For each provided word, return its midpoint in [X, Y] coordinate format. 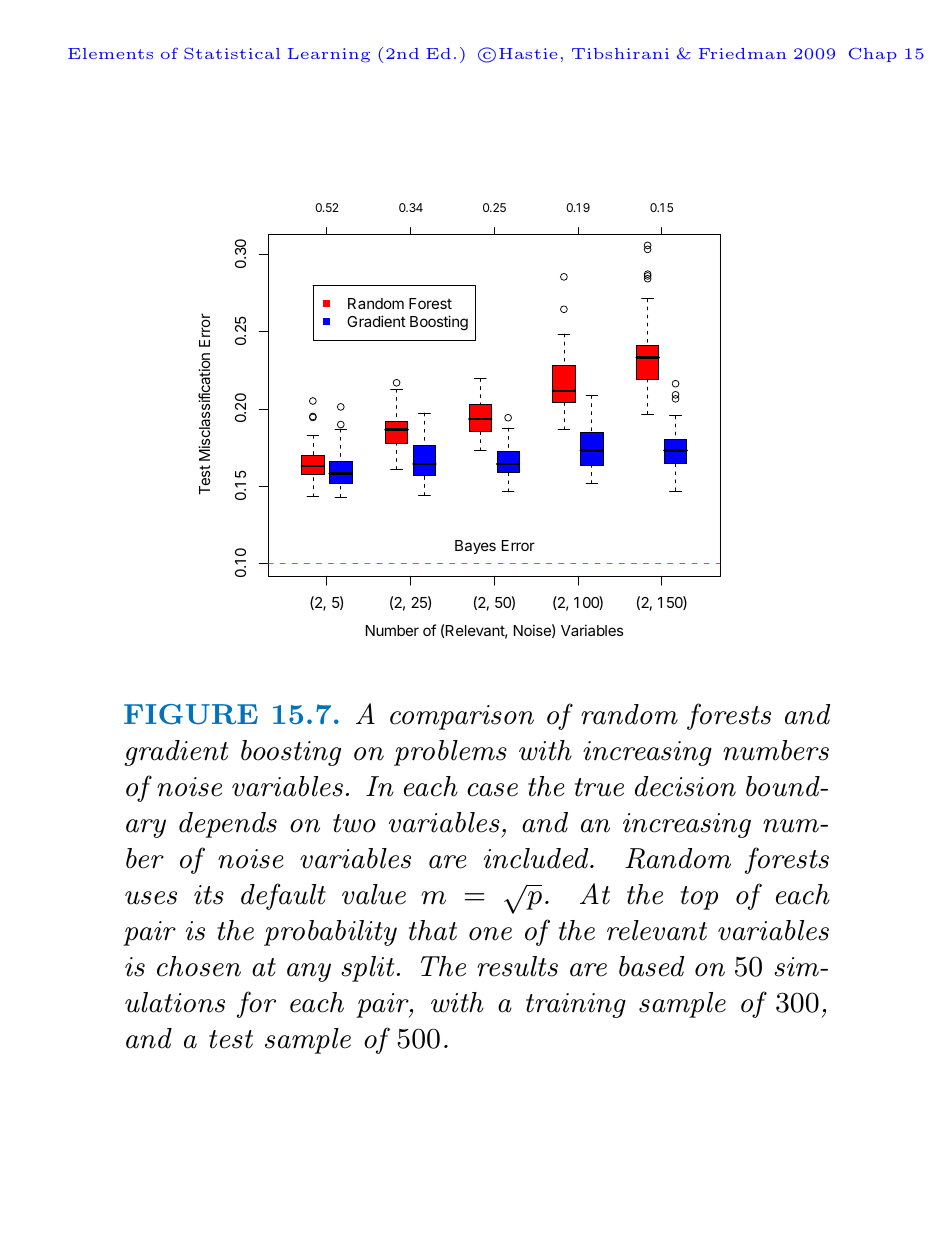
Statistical [232, 53]
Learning [329, 55]
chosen [199, 966]
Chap [873, 54]
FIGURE [191, 714]
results [517, 966]
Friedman [742, 53]
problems [450, 753]
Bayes [475, 547]
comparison [462, 717]
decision [685, 786]
